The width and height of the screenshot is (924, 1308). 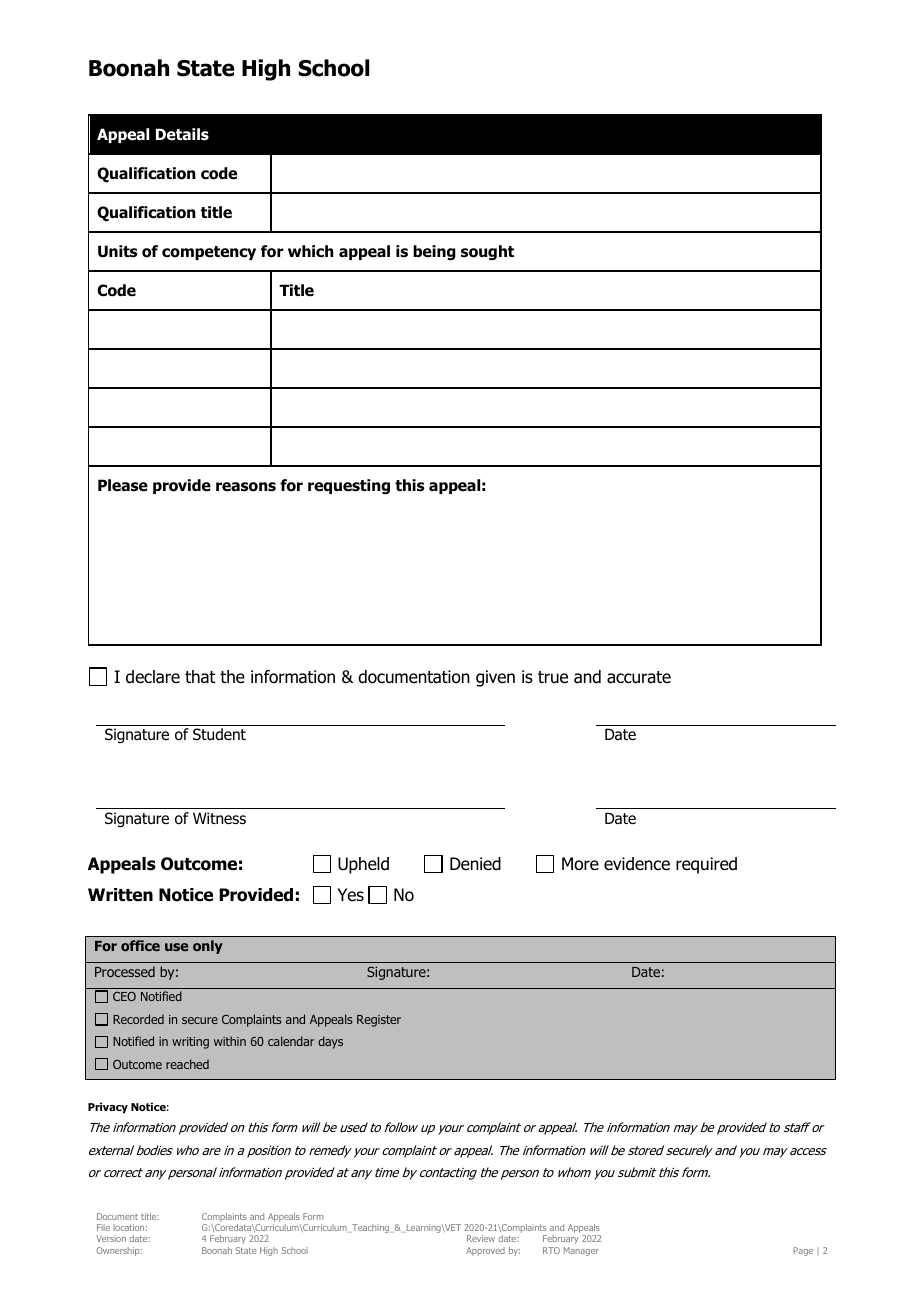 What do you see at coordinates (349, 486) in the screenshot?
I see `requesting` at bounding box center [349, 486].
